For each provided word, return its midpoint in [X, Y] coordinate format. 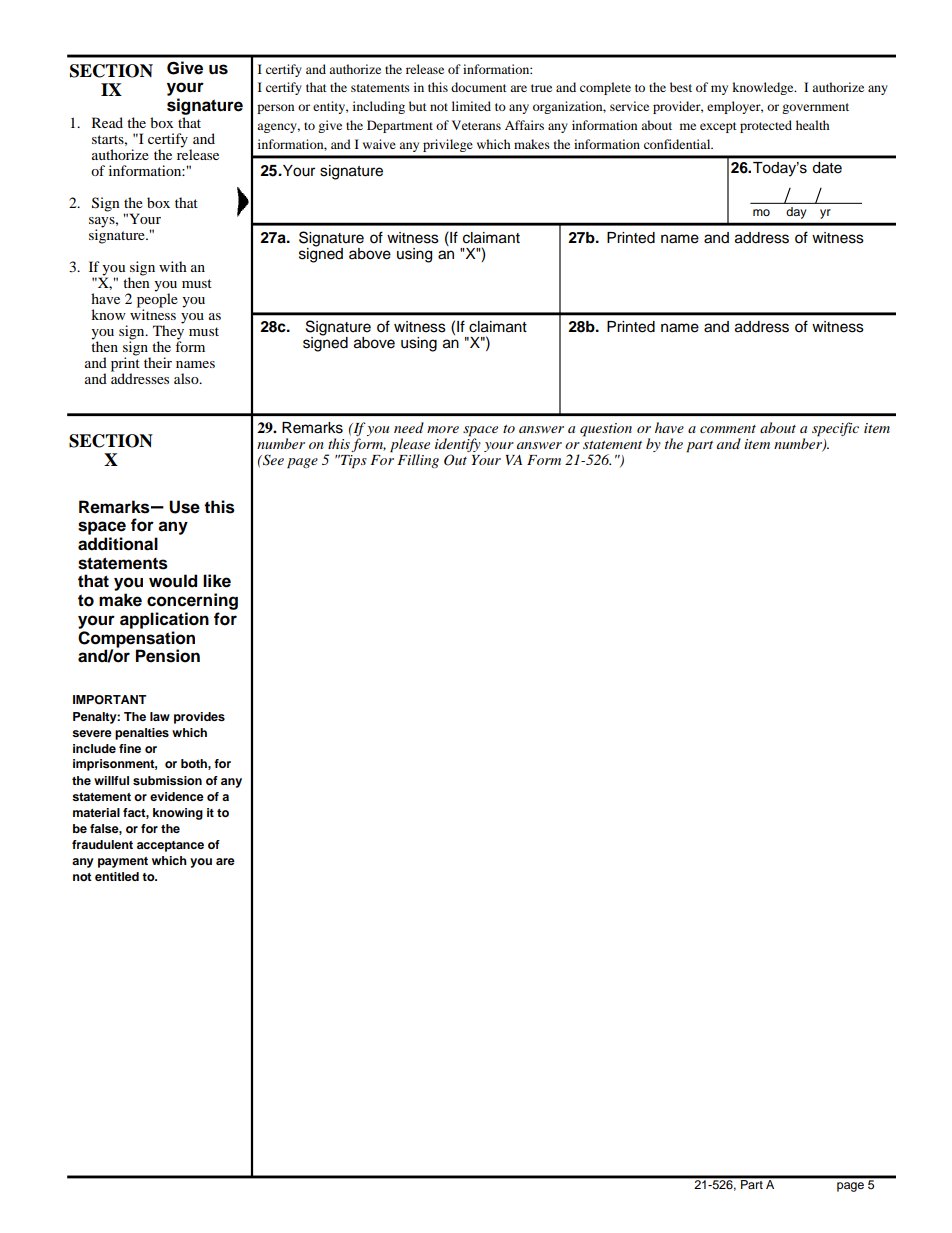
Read [107, 122]
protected [766, 126]
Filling [418, 461]
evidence [177, 796]
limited [471, 106]
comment [728, 429]
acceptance [170, 846]
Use [184, 507]
